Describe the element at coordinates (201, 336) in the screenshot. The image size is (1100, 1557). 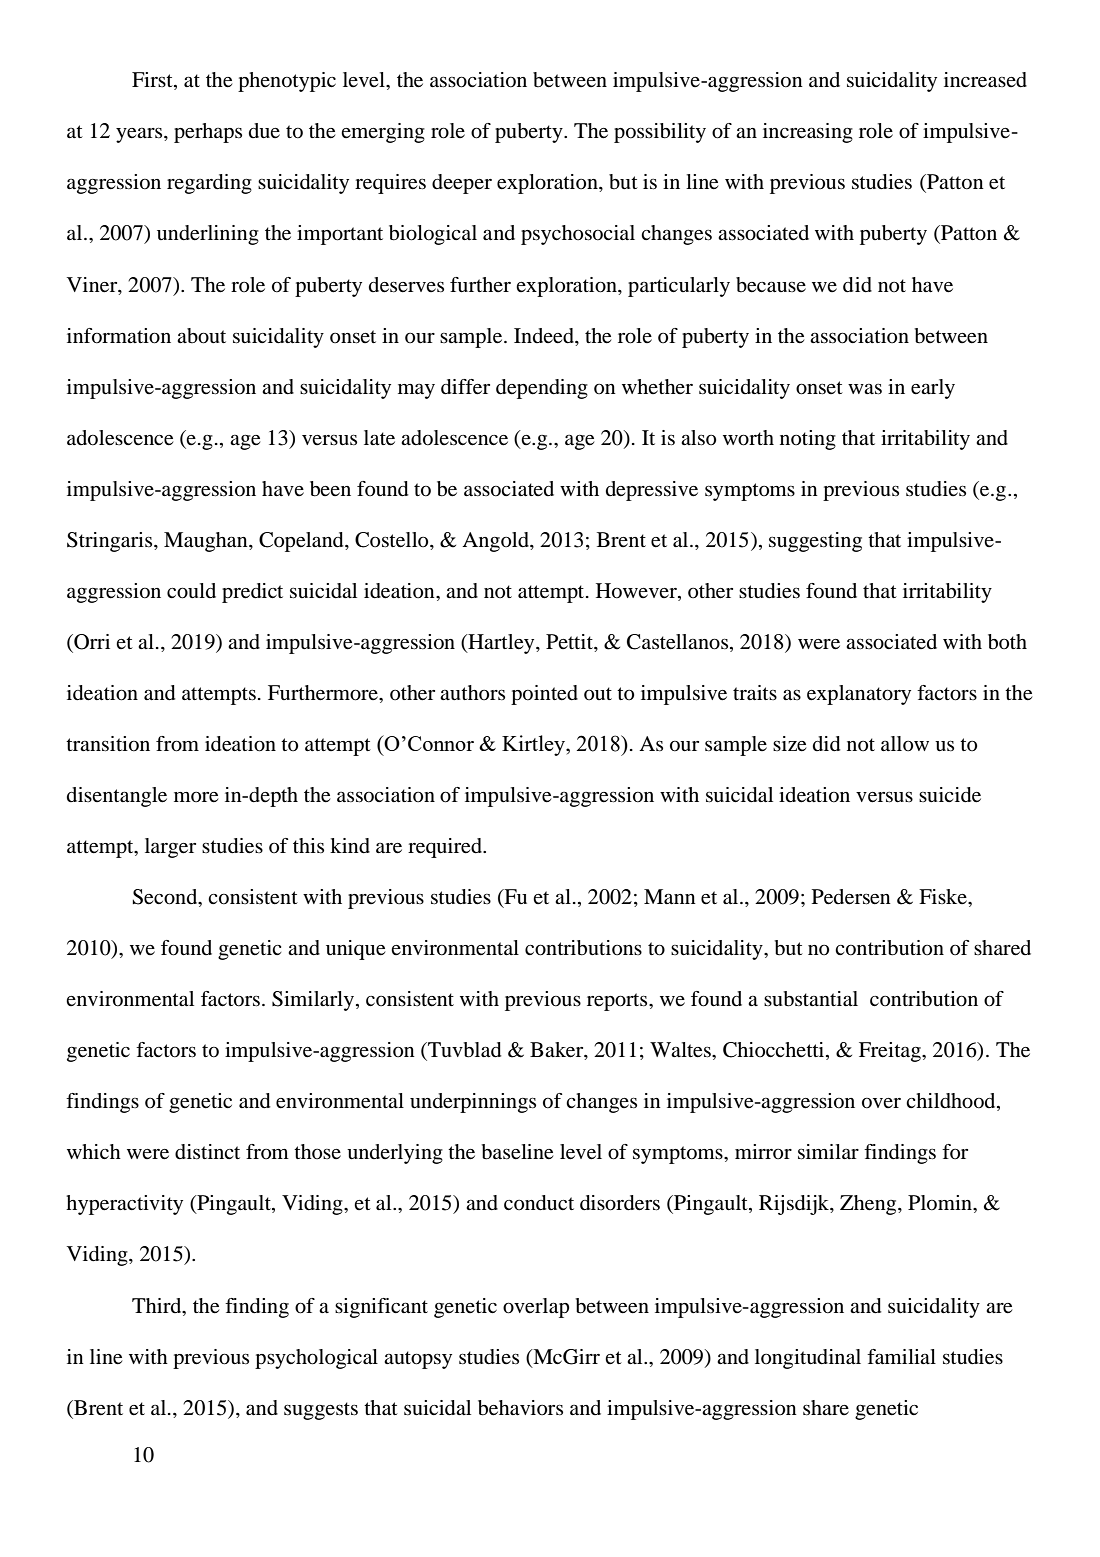
I see `about` at that location.
